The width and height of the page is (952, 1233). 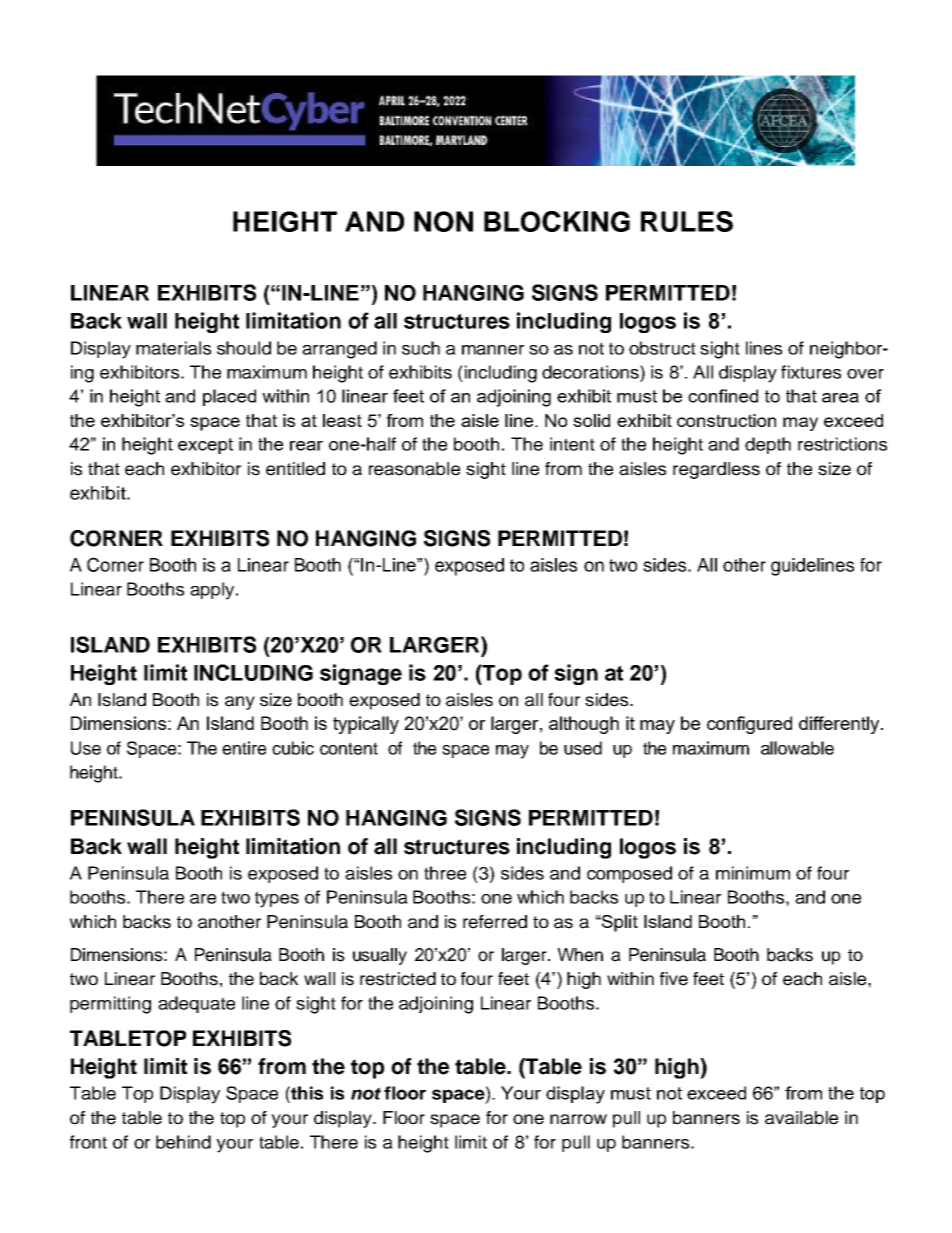 I want to click on types, so click(x=277, y=899).
